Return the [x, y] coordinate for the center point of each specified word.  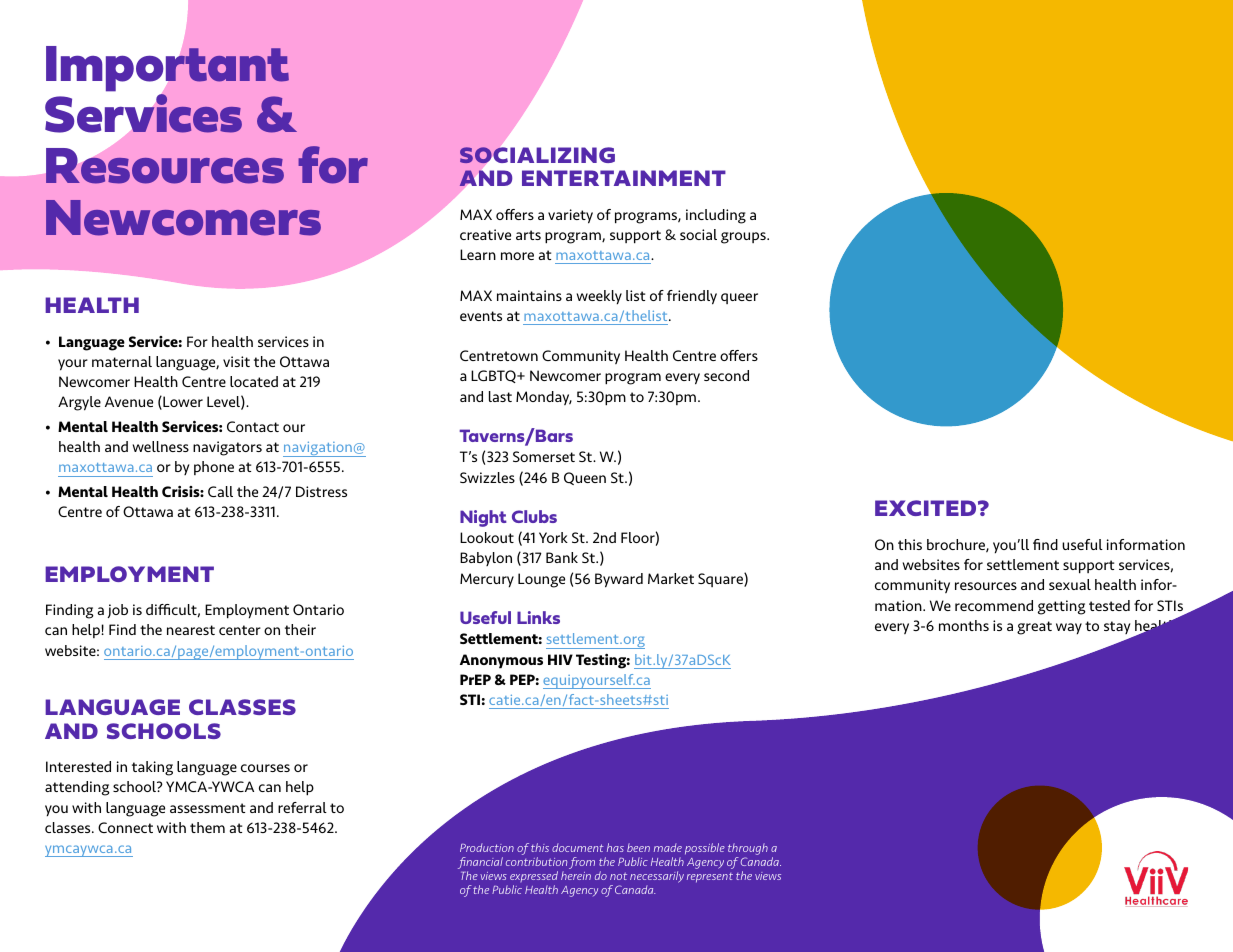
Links [538, 617]
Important [167, 69]
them [207, 827]
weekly [599, 297]
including [716, 216]
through [748, 849]
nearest [191, 630]
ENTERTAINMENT [624, 178]
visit [236, 361]
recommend [994, 605]
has [615, 847]
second [726, 375]
